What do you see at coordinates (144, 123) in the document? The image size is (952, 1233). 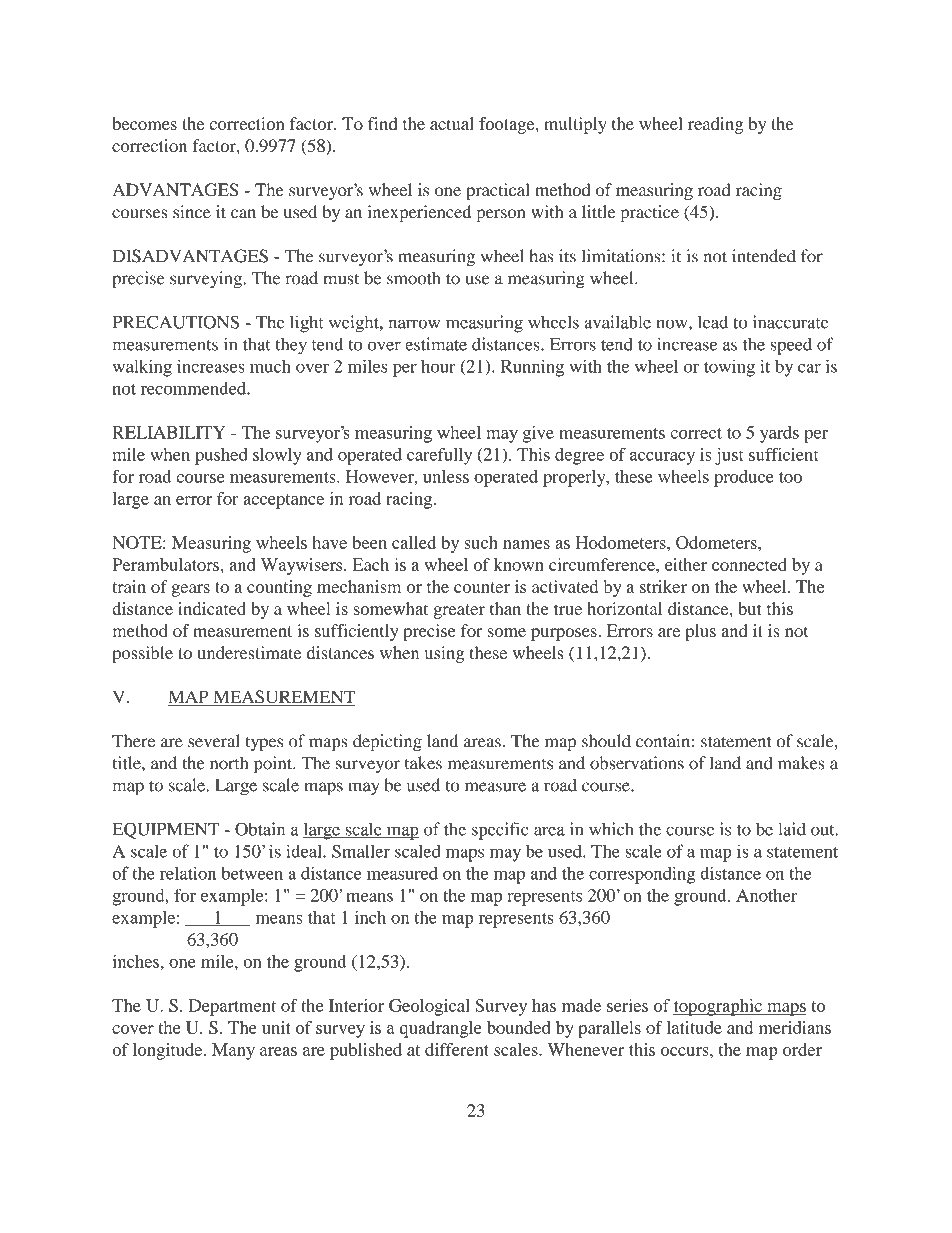 I see `becomes` at bounding box center [144, 123].
